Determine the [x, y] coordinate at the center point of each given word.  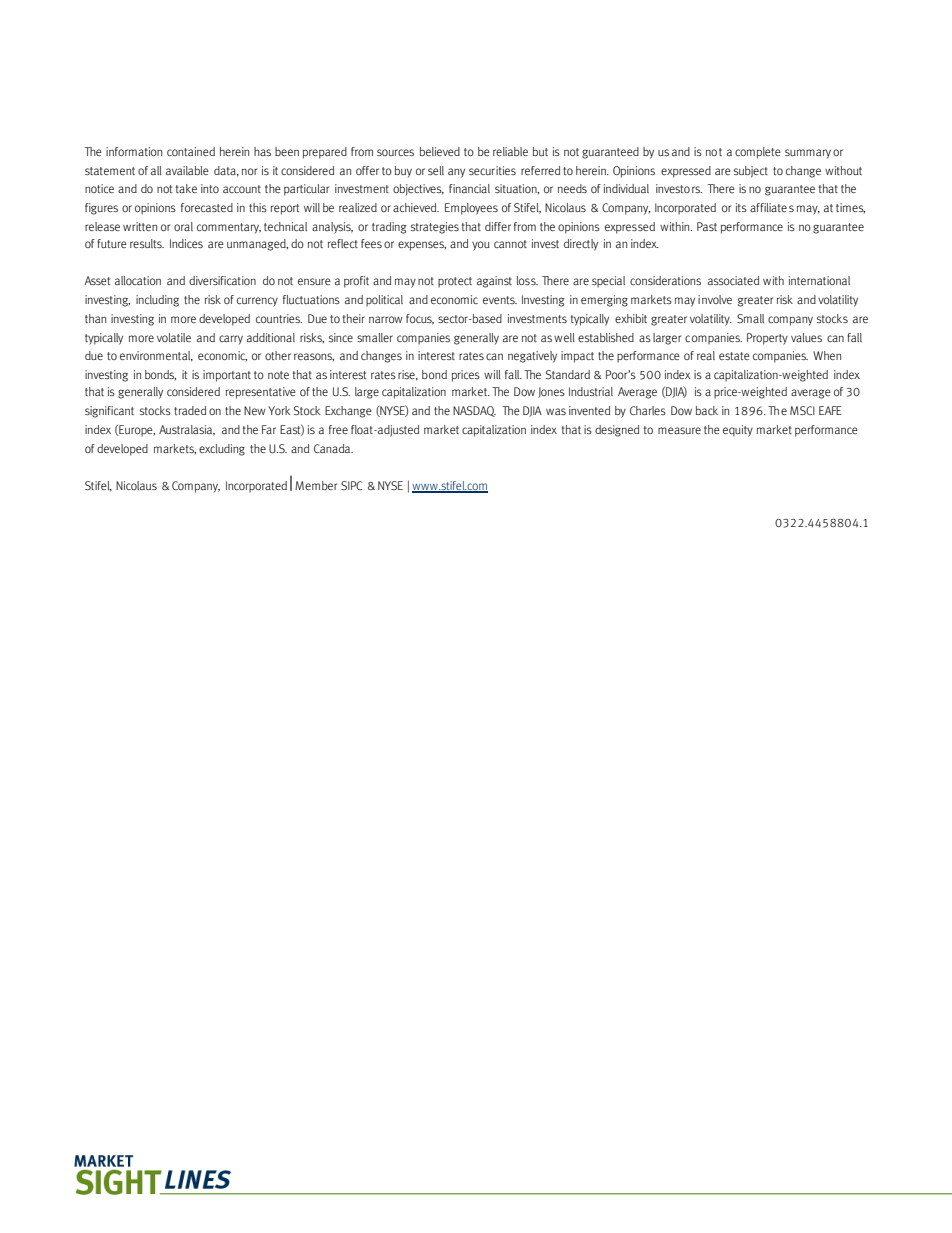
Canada [333, 448]
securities [492, 170]
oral [183, 226]
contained [191, 151]
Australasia [187, 430]
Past [707, 226]
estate [734, 356]
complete [758, 153]
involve [715, 299]
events [500, 300]
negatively [532, 357]
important [227, 376]
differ [498, 226]
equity [738, 431]
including [157, 301]
